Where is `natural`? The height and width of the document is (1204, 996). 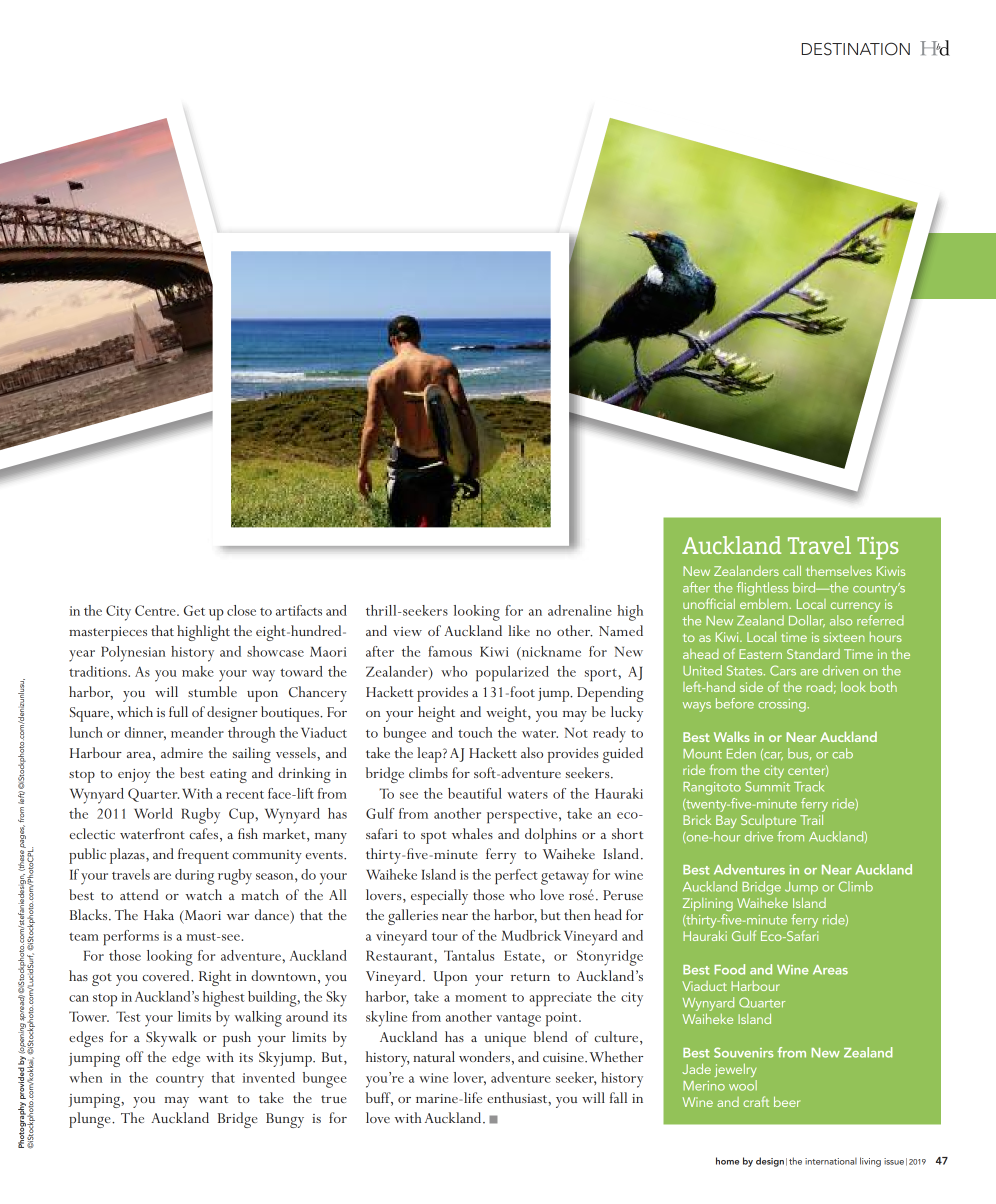
natural is located at coordinates (434, 1056).
